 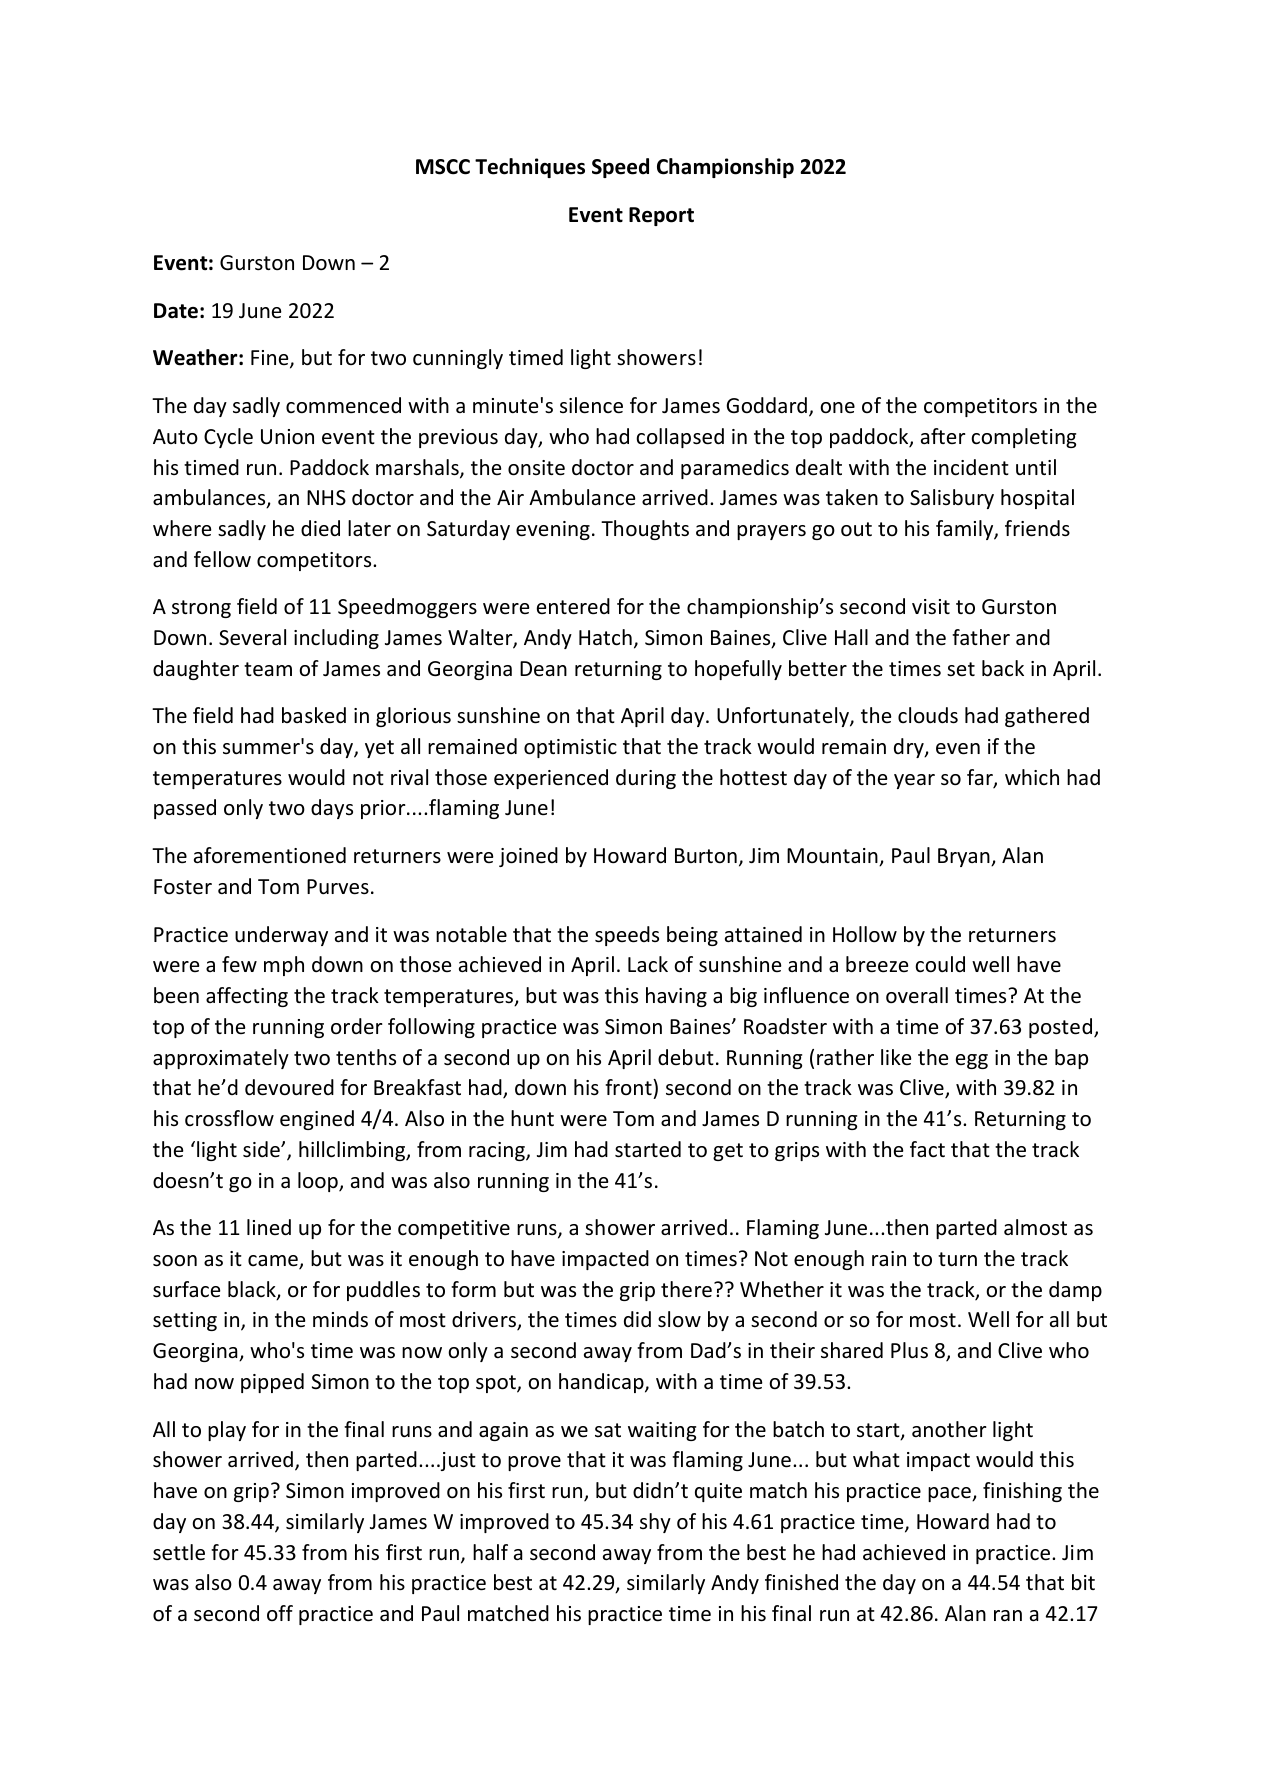 What do you see at coordinates (269, 1227) in the screenshot?
I see `lined` at bounding box center [269, 1227].
